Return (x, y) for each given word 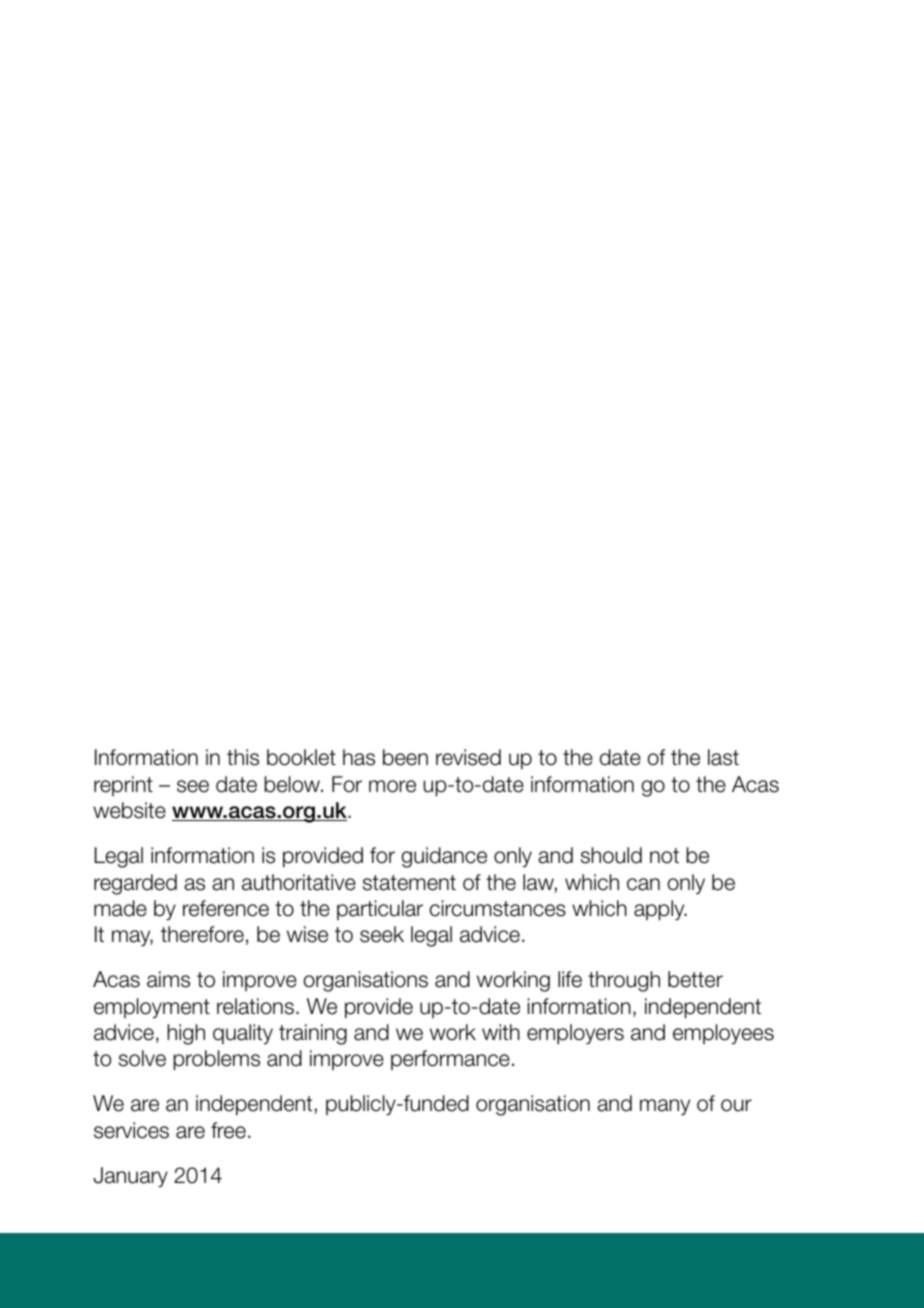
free (228, 1130)
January (130, 1177)
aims (168, 979)
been (405, 757)
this (243, 757)
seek (382, 934)
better (695, 979)
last (723, 757)
